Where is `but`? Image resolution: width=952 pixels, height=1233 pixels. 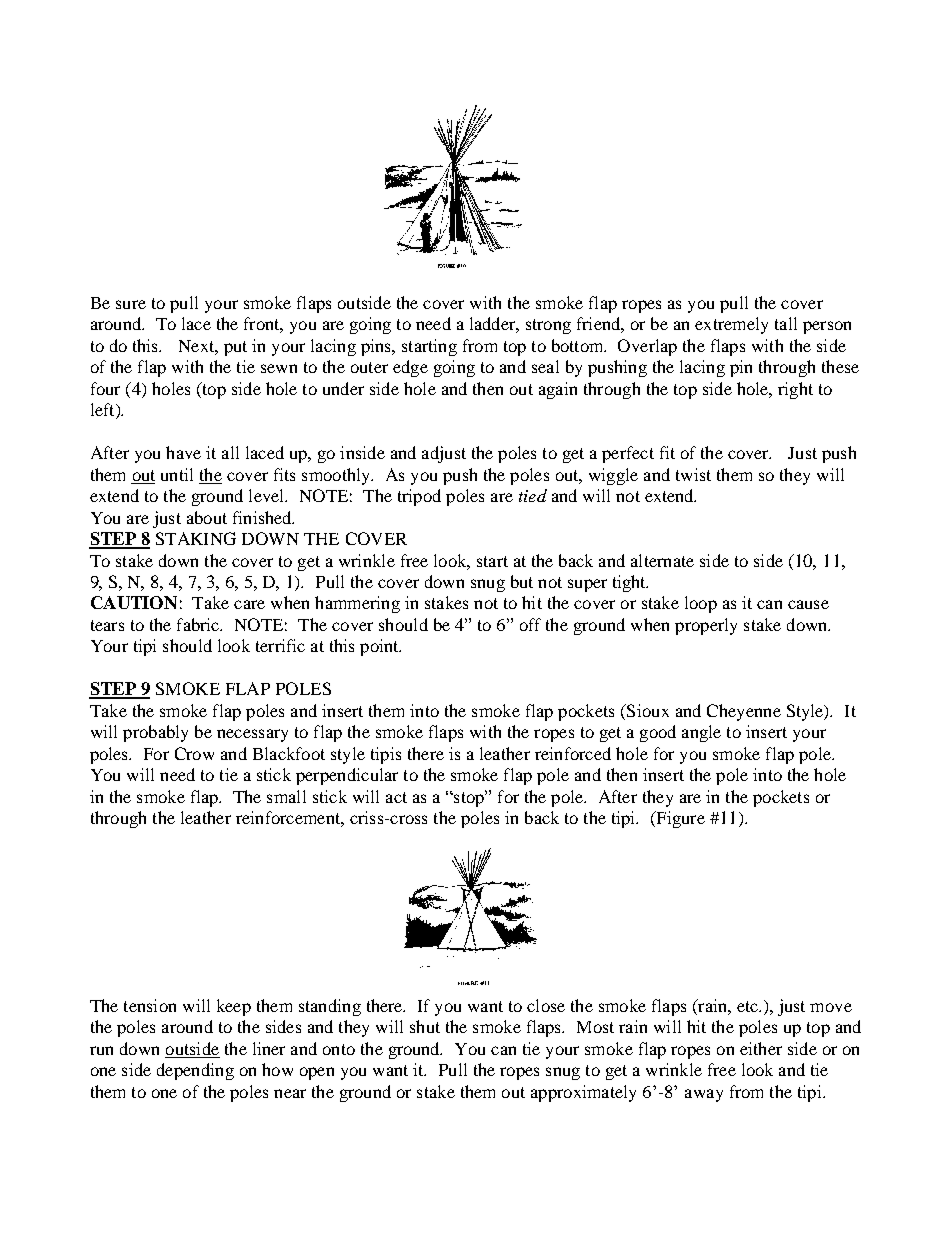 but is located at coordinates (522, 581).
